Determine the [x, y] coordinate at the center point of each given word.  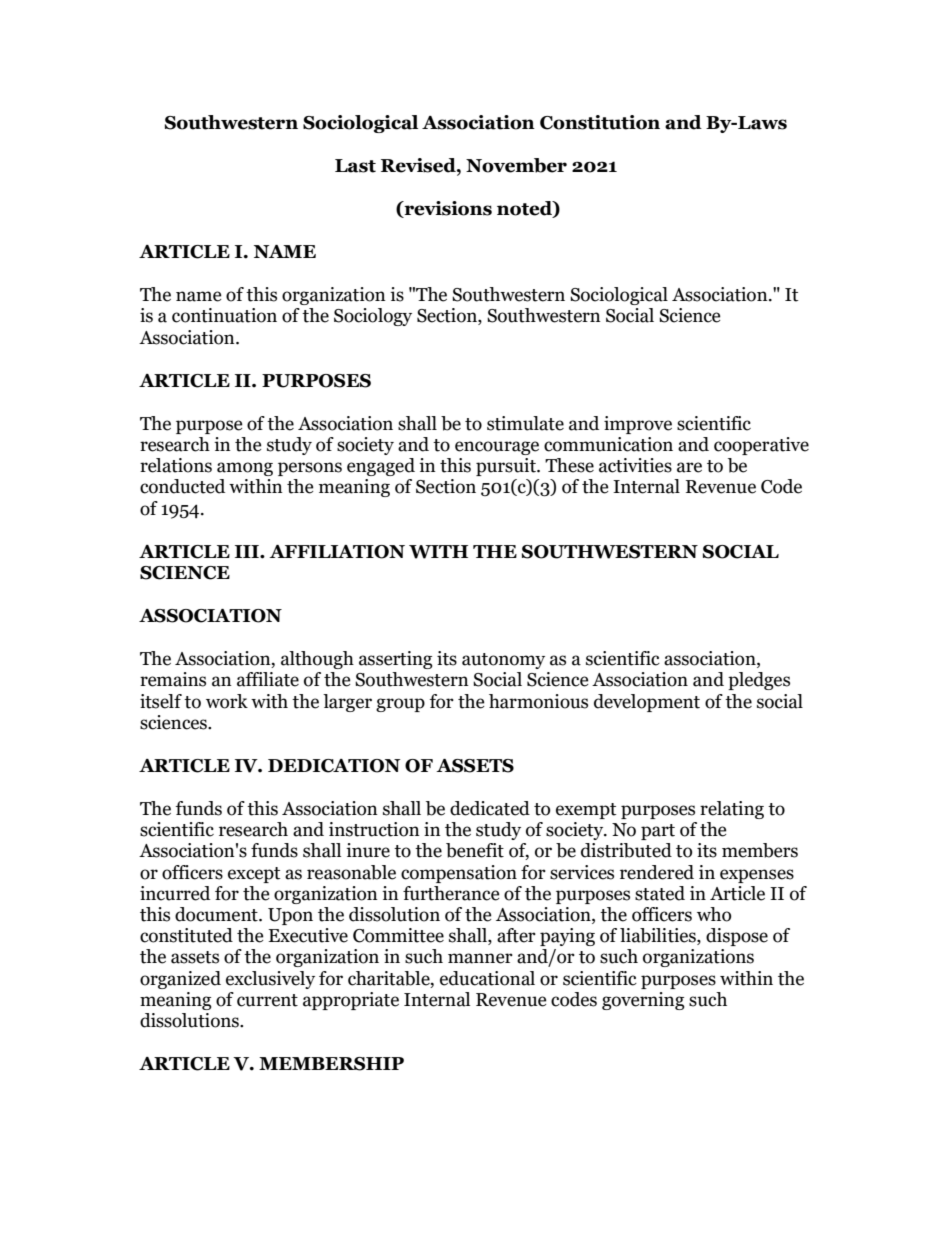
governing [643, 1001]
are [689, 467]
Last [355, 166]
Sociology [373, 317]
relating [732, 810]
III [248, 551]
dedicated [490, 808]
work [227, 701]
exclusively [270, 980]
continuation [224, 315]
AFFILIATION [337, 552]
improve [638, 425]
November [516, 165]
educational [487, 978]
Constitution [600, 122]
